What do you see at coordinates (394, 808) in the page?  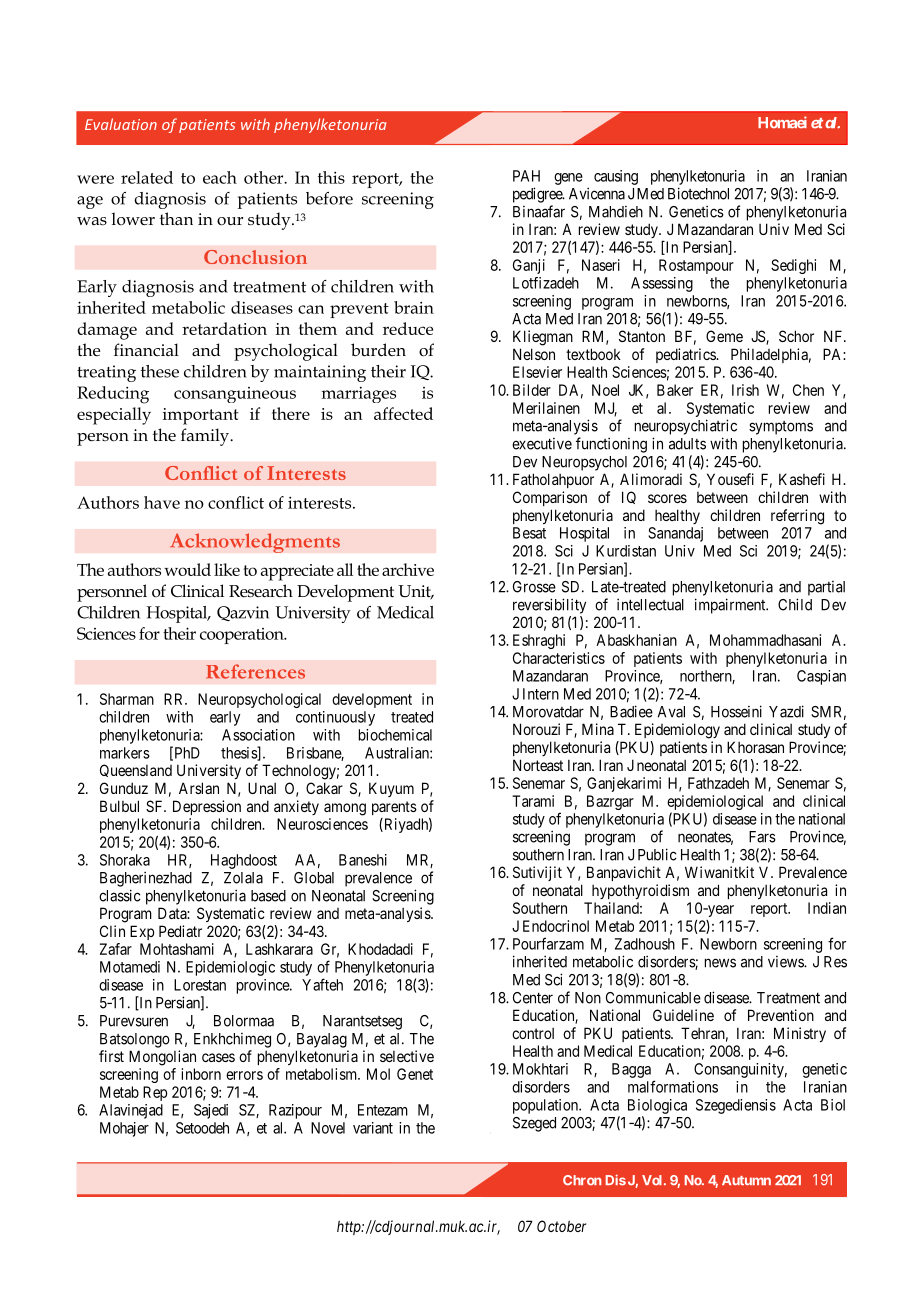 I see `parents` at bounding box center [394, 808].
